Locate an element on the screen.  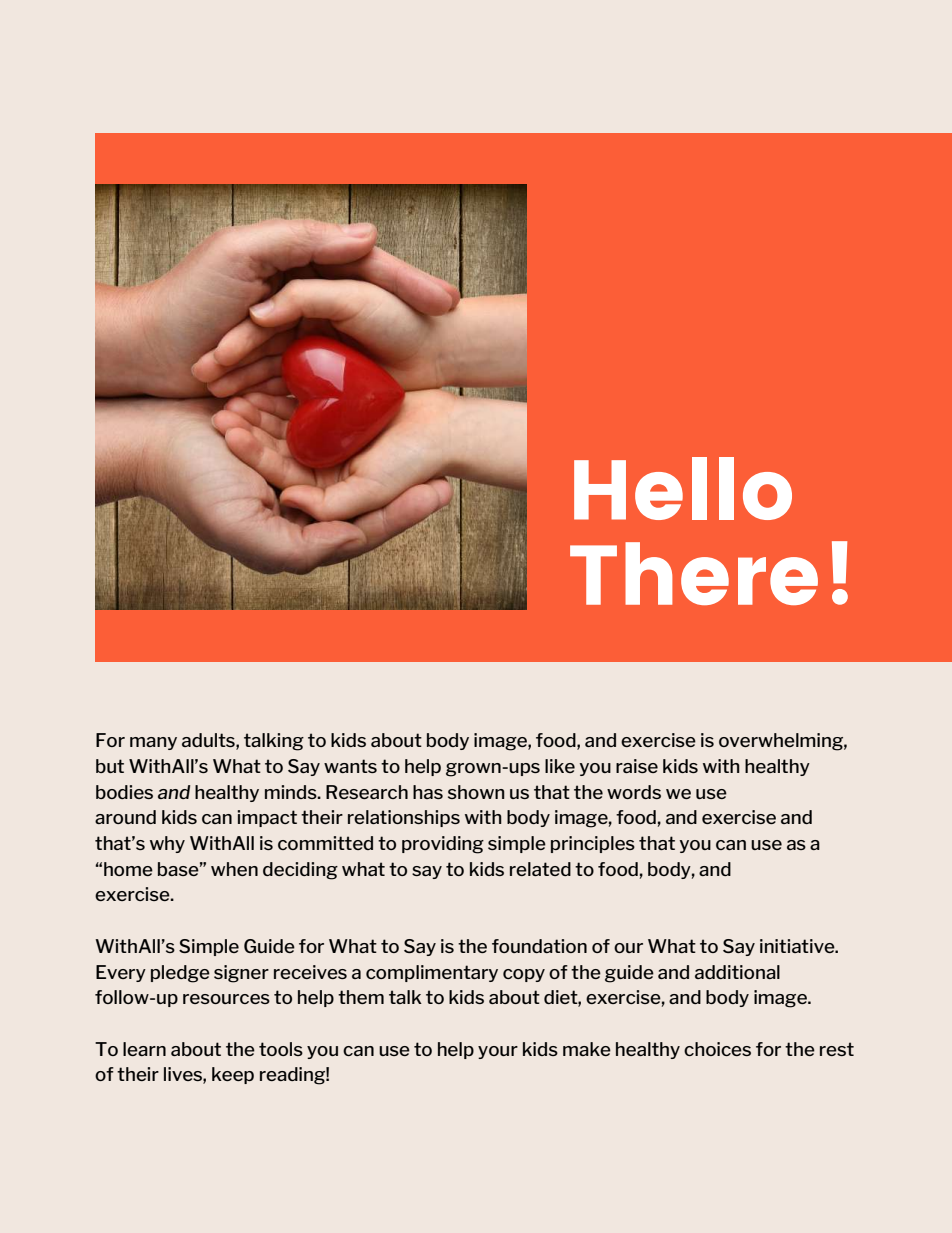
like is located at coordinates (560, 766).
